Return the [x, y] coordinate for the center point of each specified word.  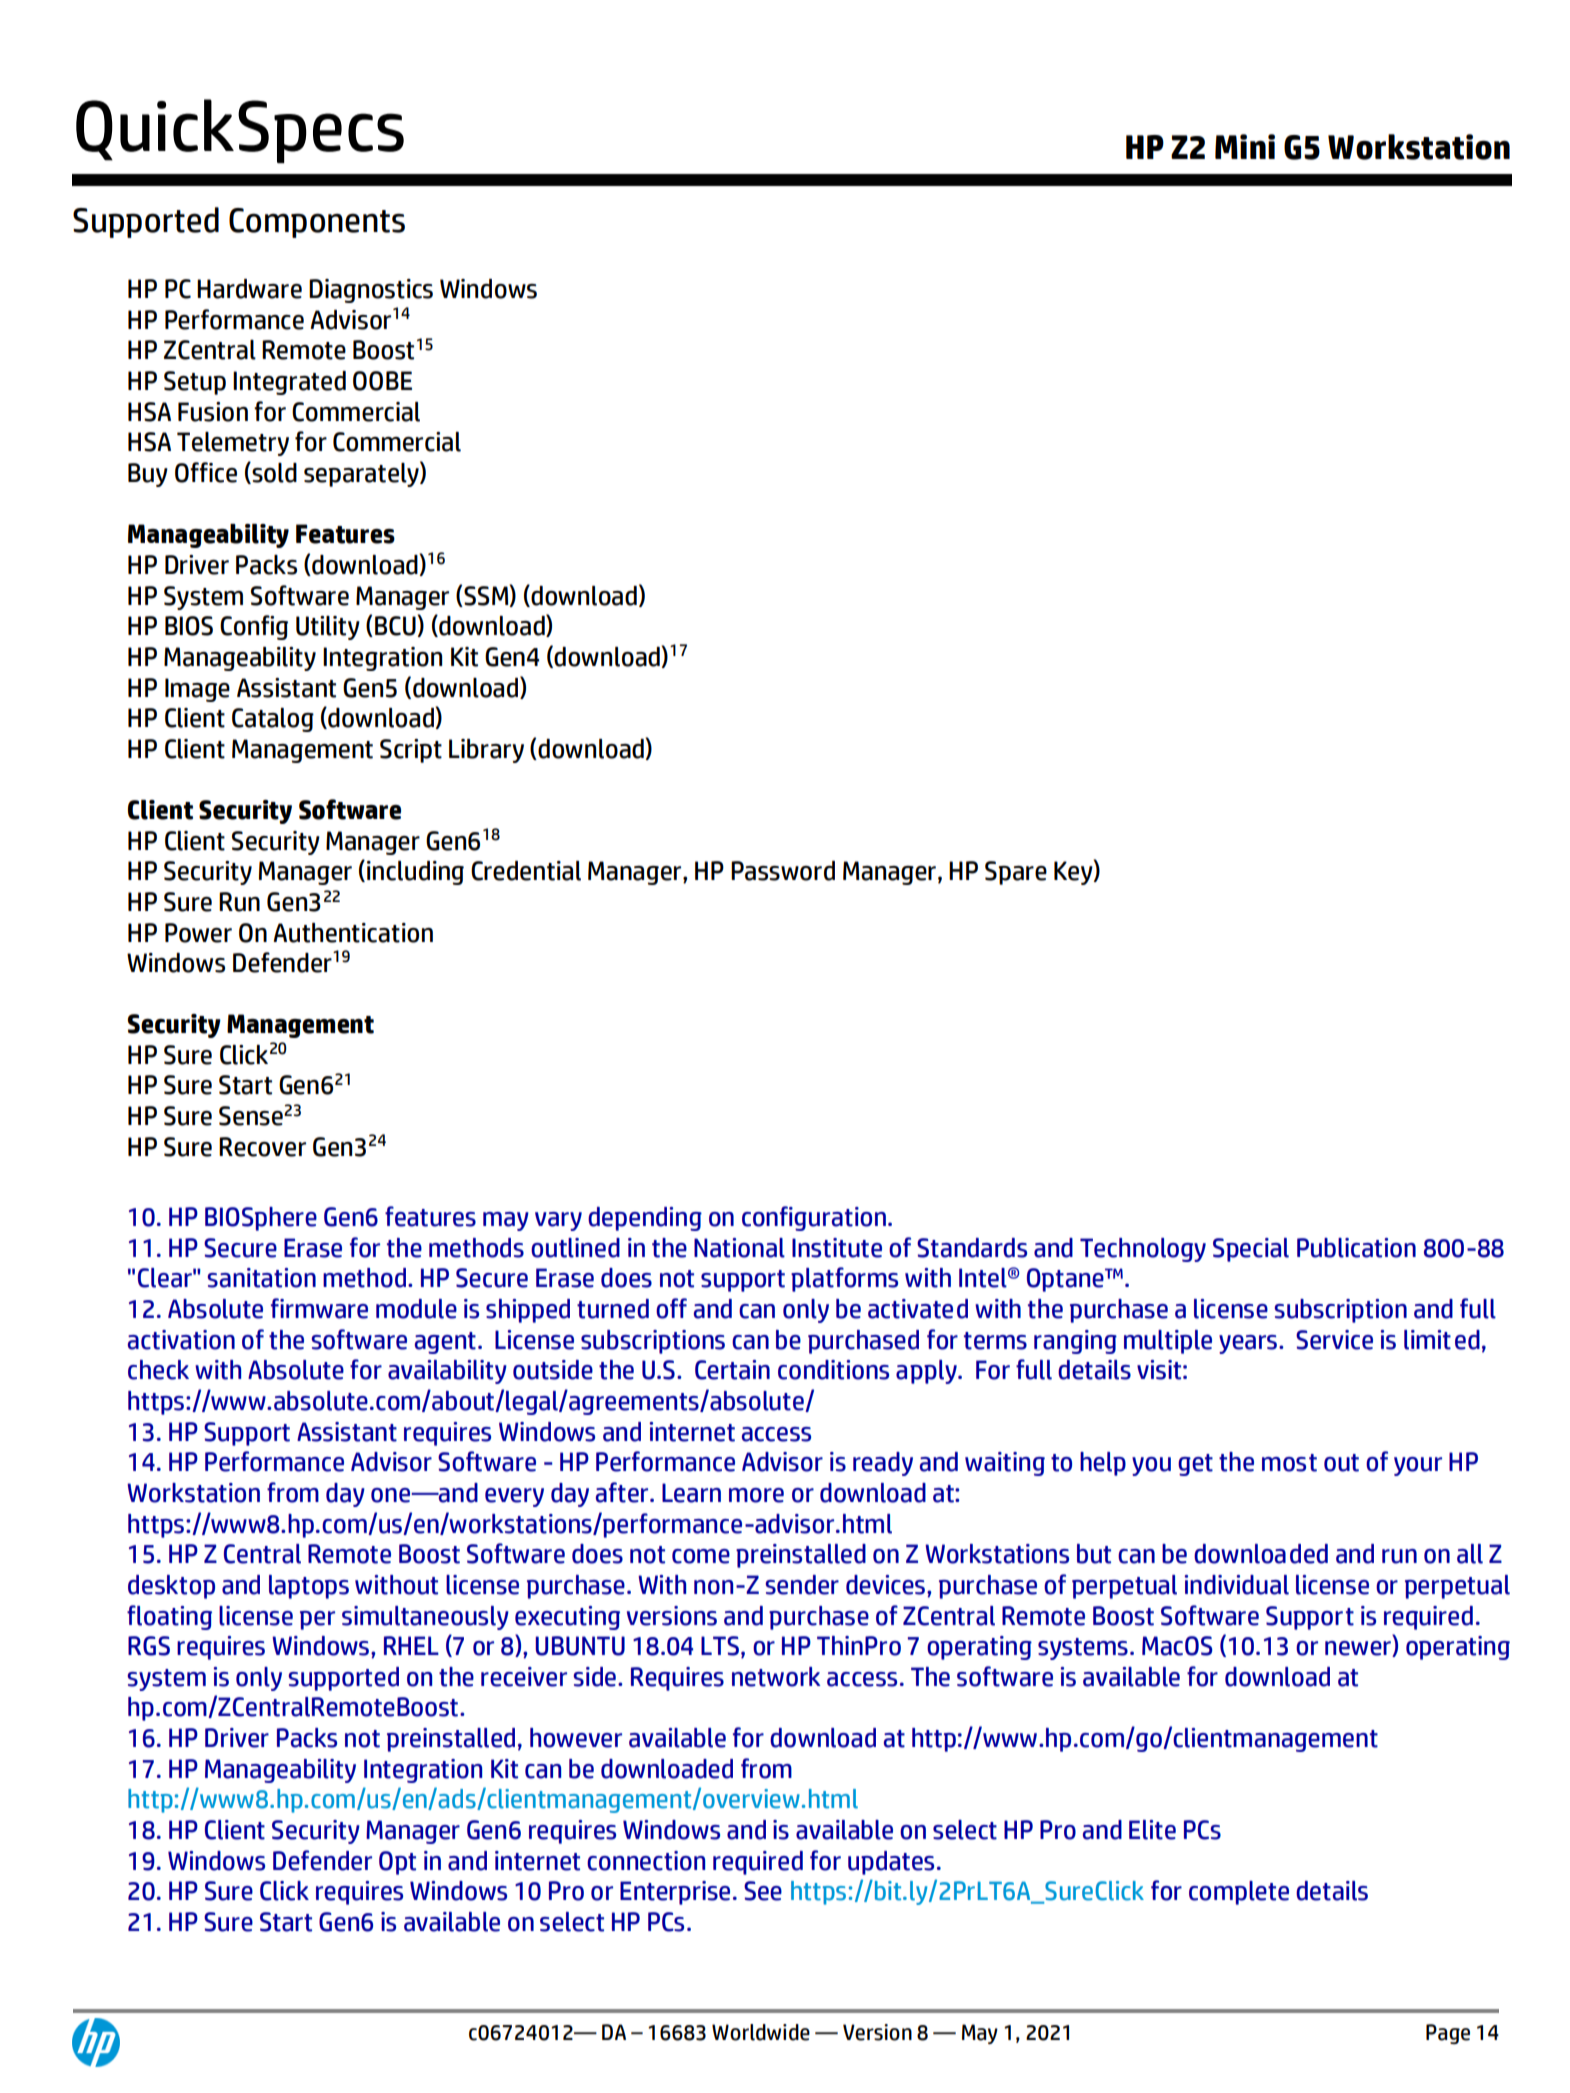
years [1248, 1344]
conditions [833, 1370]
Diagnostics [371, 291]
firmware [319, 1308]
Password [783, 871]
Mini [1245, 146]
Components [317, 223]
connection [646, 1861]
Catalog [273, 720]
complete [1239, 1893]
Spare [1016, 873]
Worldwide [761, 2032]
